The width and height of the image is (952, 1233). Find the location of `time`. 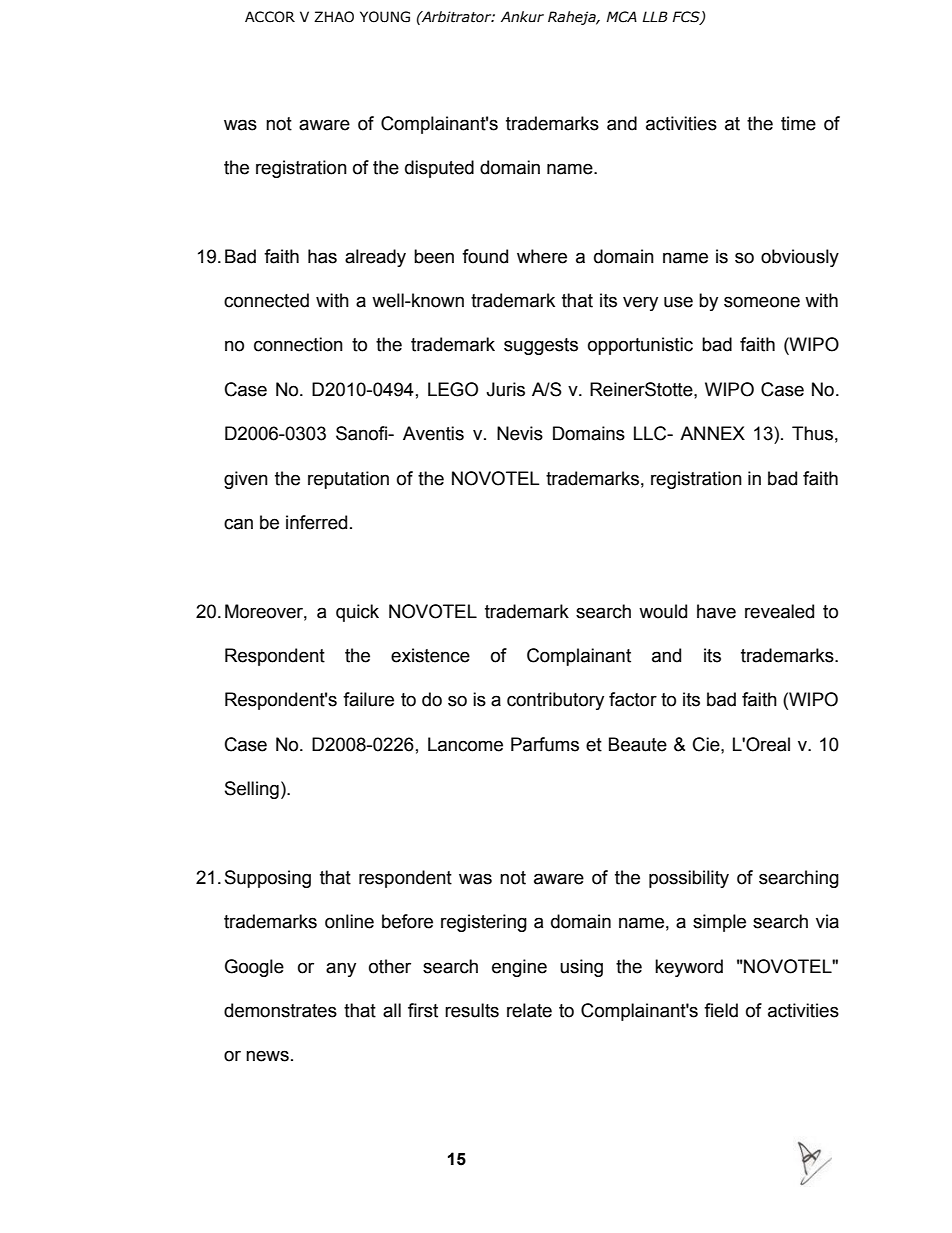

time is located at coordinates (798, 123).
